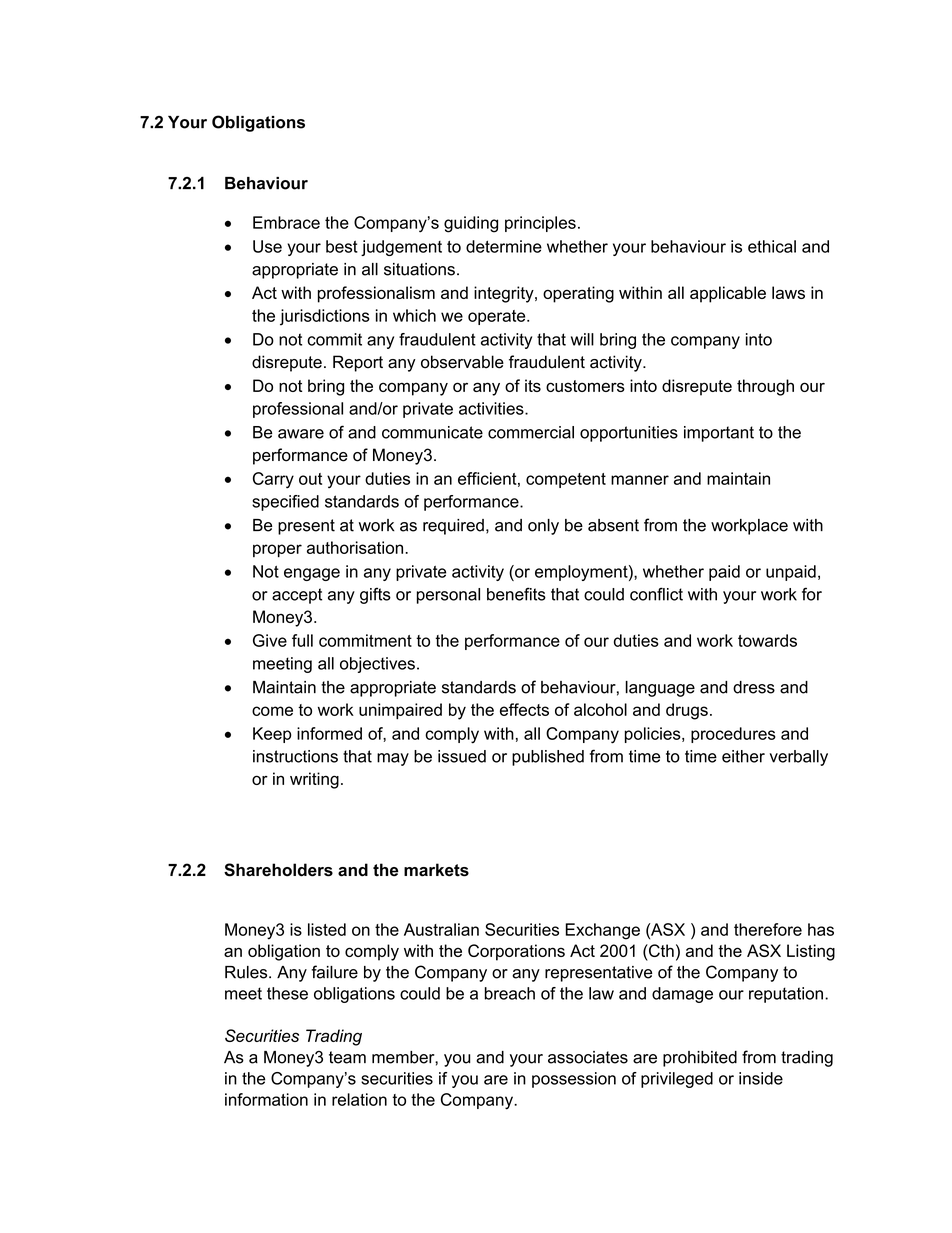 This image has width=952, height=1233. Describe the element at coordinates (302, 640) in the image. I see `full` at that location.
